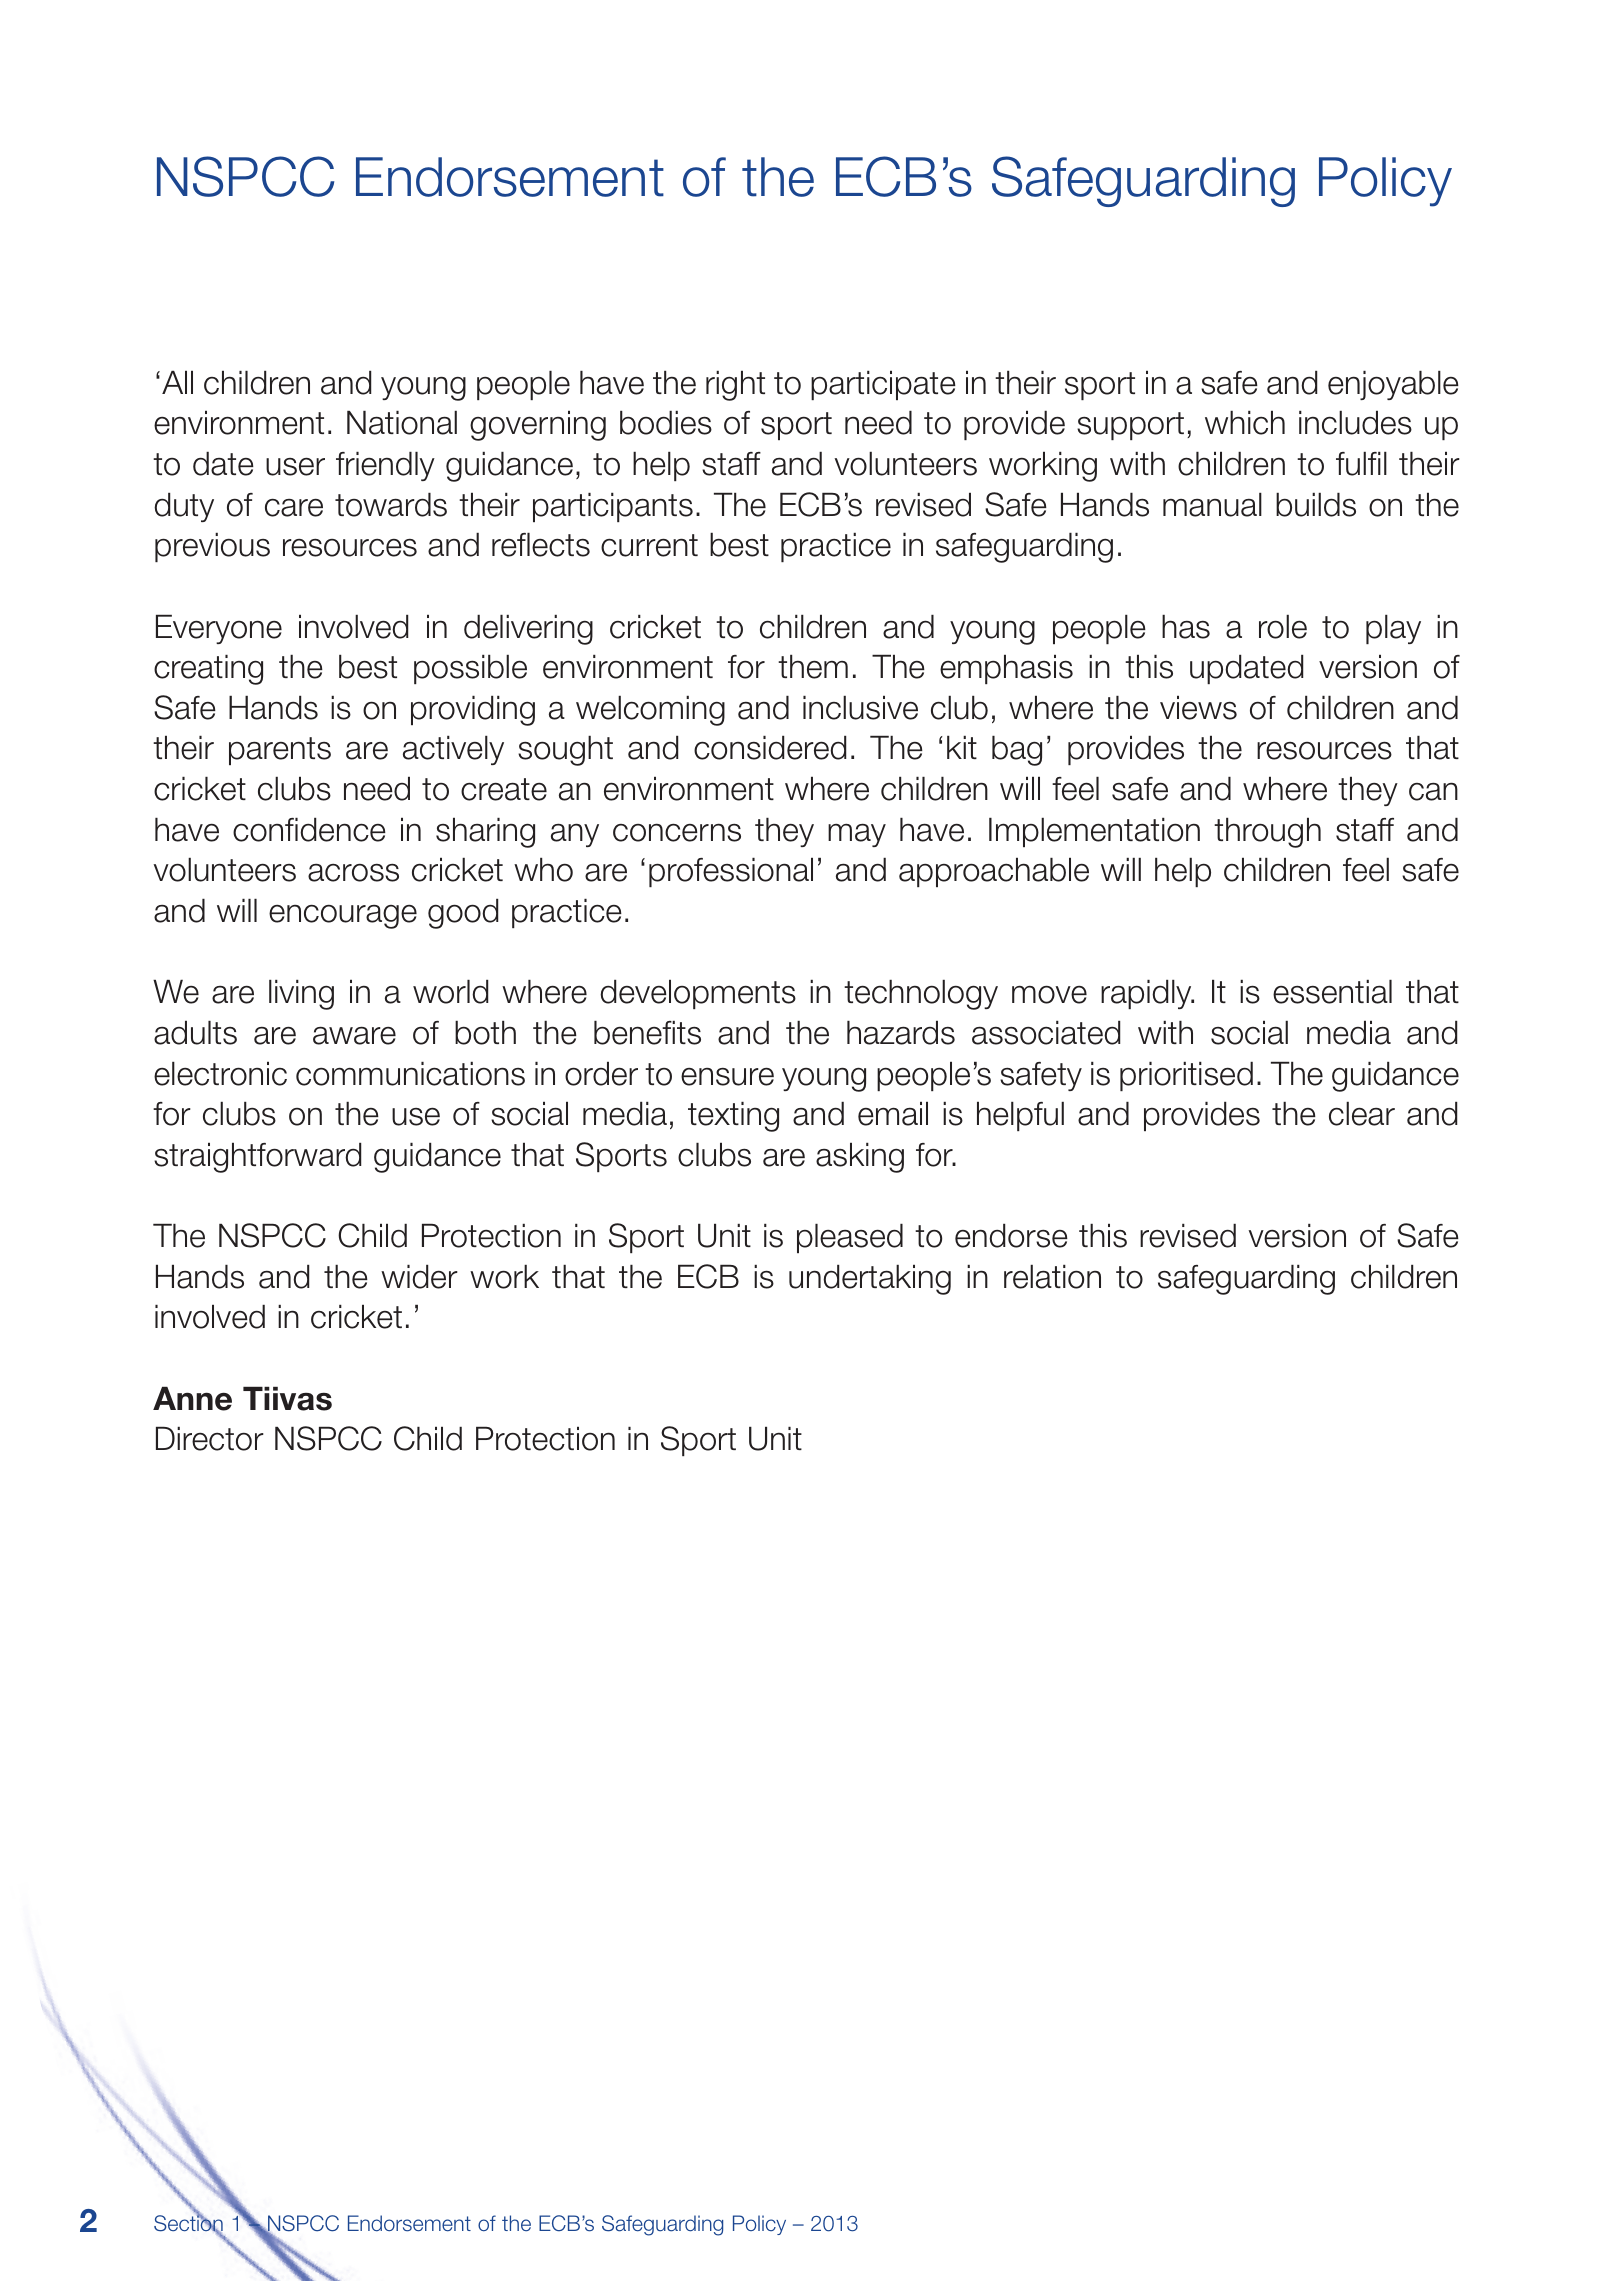 The image size is (1613, 2281). Describe the element at coordinates (210, 1439) in the image. I see `Director` at that location.
